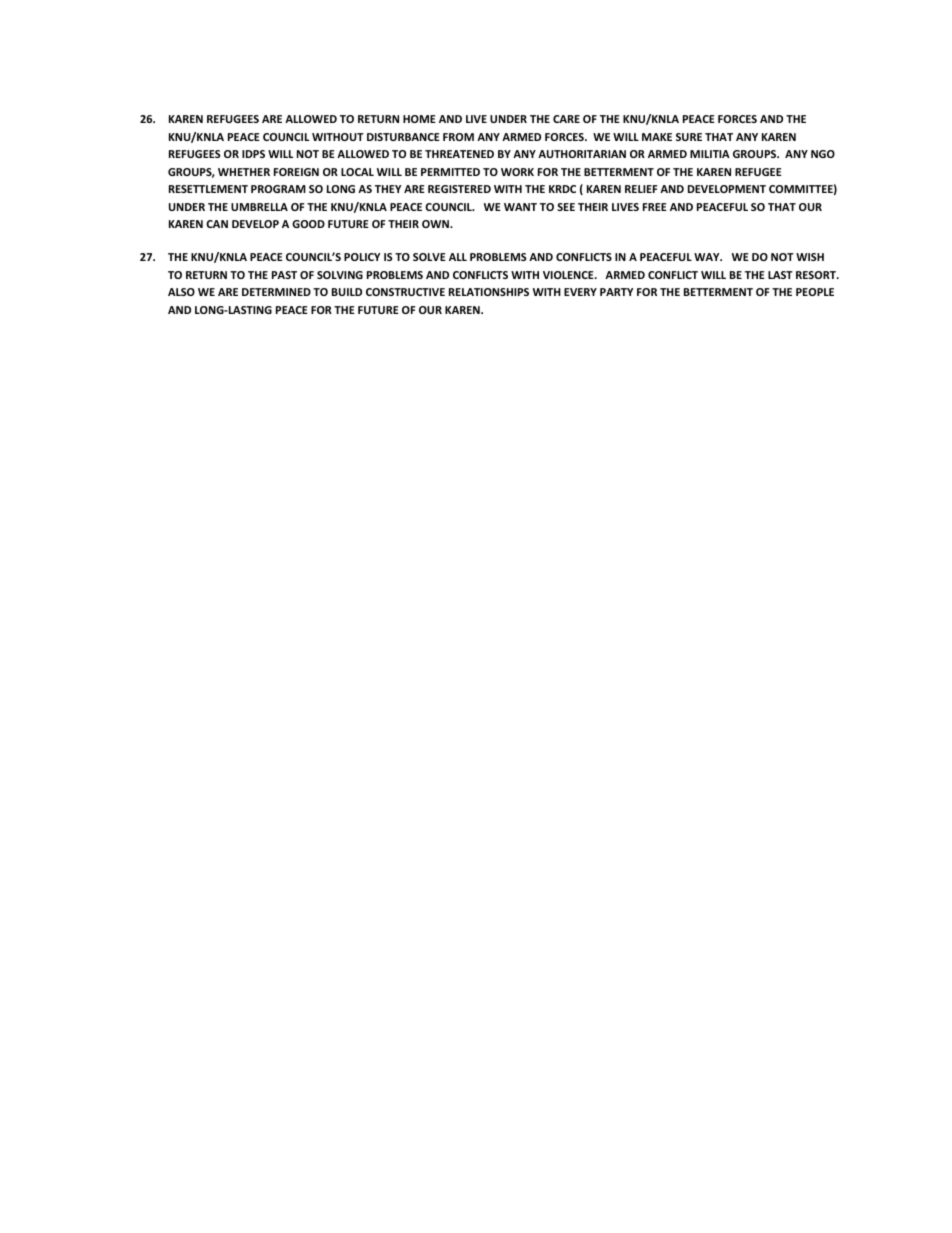  What do you see at coordinates (689, 137) in the image?
I see `SURE` at bounding box center [689, 137].
